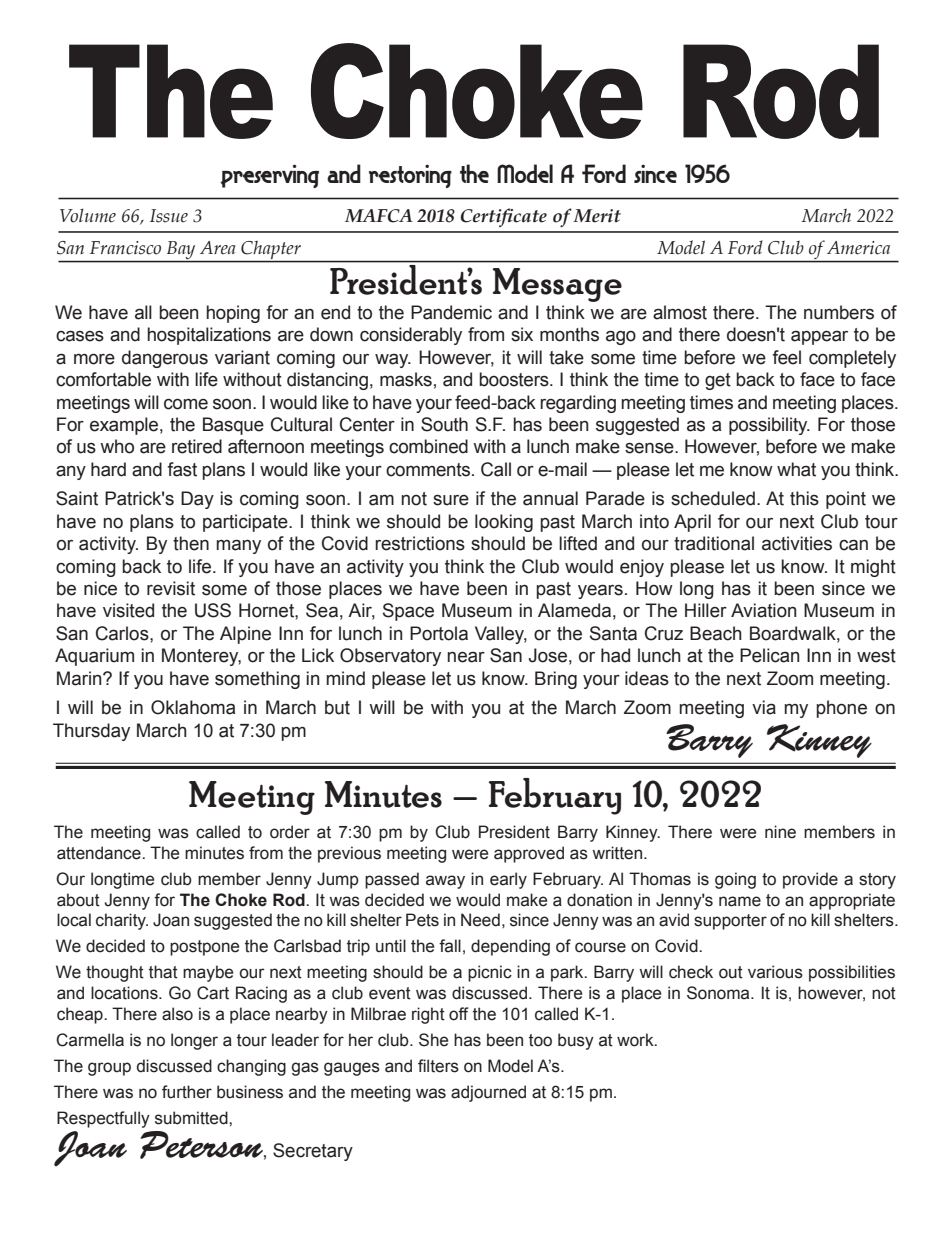  Describe the element at coordinates (858, 248) in the screenshot. I see `America` at that location.
